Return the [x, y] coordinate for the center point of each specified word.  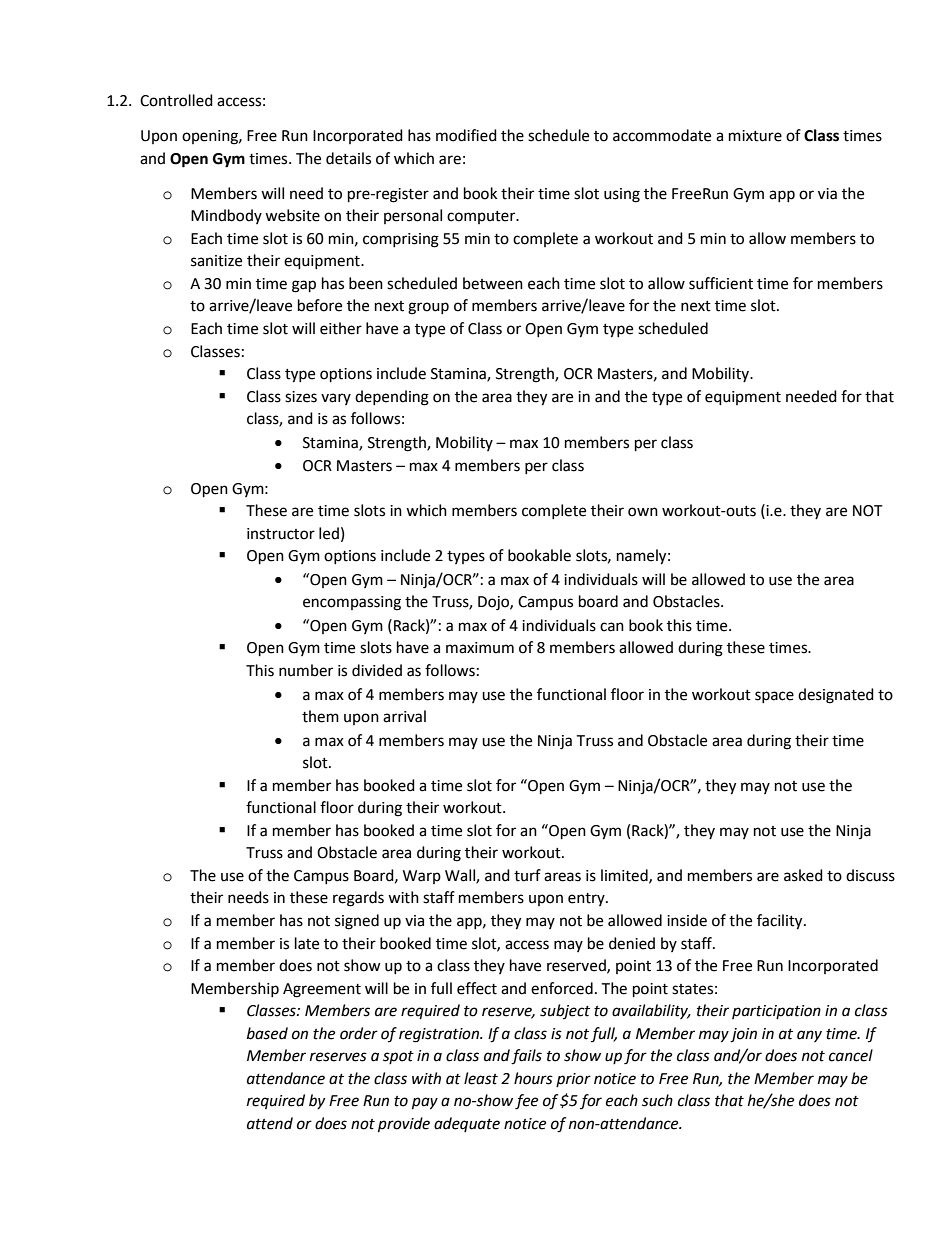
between [493, 283]
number [306, 670]
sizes [301, 397]
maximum [480, 648]
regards [358, 899]
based [267, 1033]
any [809, 1036]
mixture [755, 136]
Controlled [176, 100]
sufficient [721, 283]
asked [803, 875]
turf [527, 875]
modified [466, 135]
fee [526, 1102]
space [774, 697]
